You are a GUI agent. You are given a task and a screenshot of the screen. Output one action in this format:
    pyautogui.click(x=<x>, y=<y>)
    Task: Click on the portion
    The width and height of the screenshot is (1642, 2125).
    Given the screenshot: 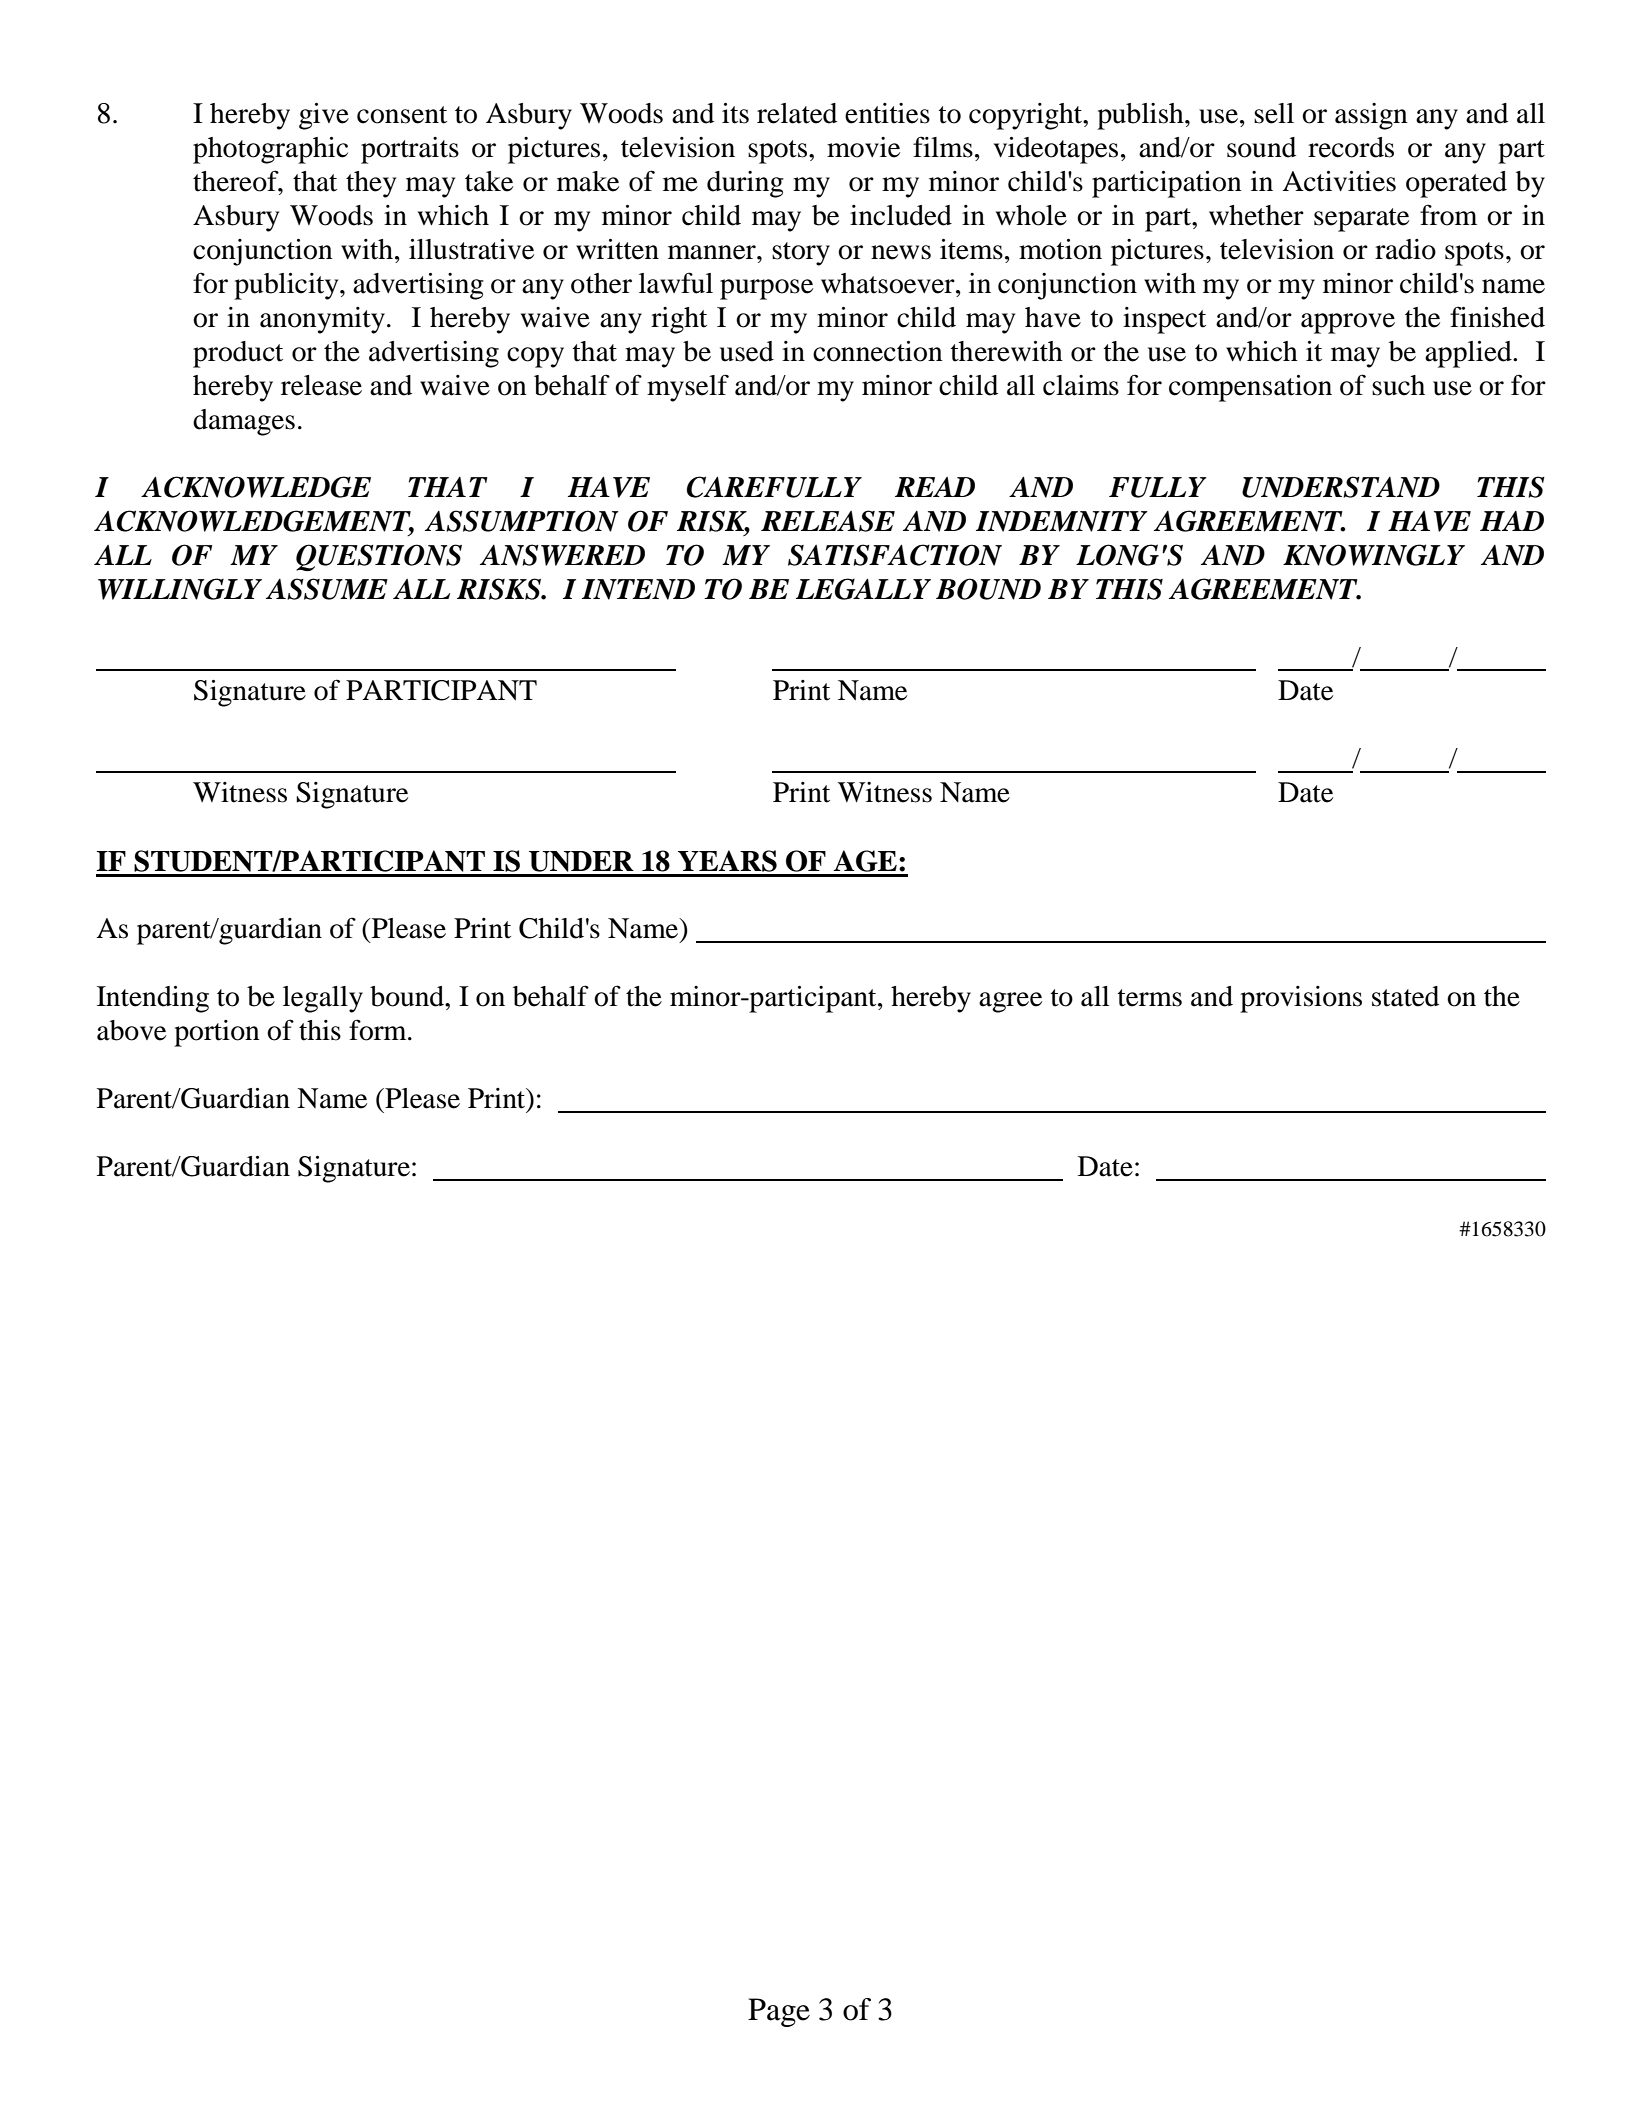 What is the action you would take?
    pyautogui.click(x=217, y=1033)
